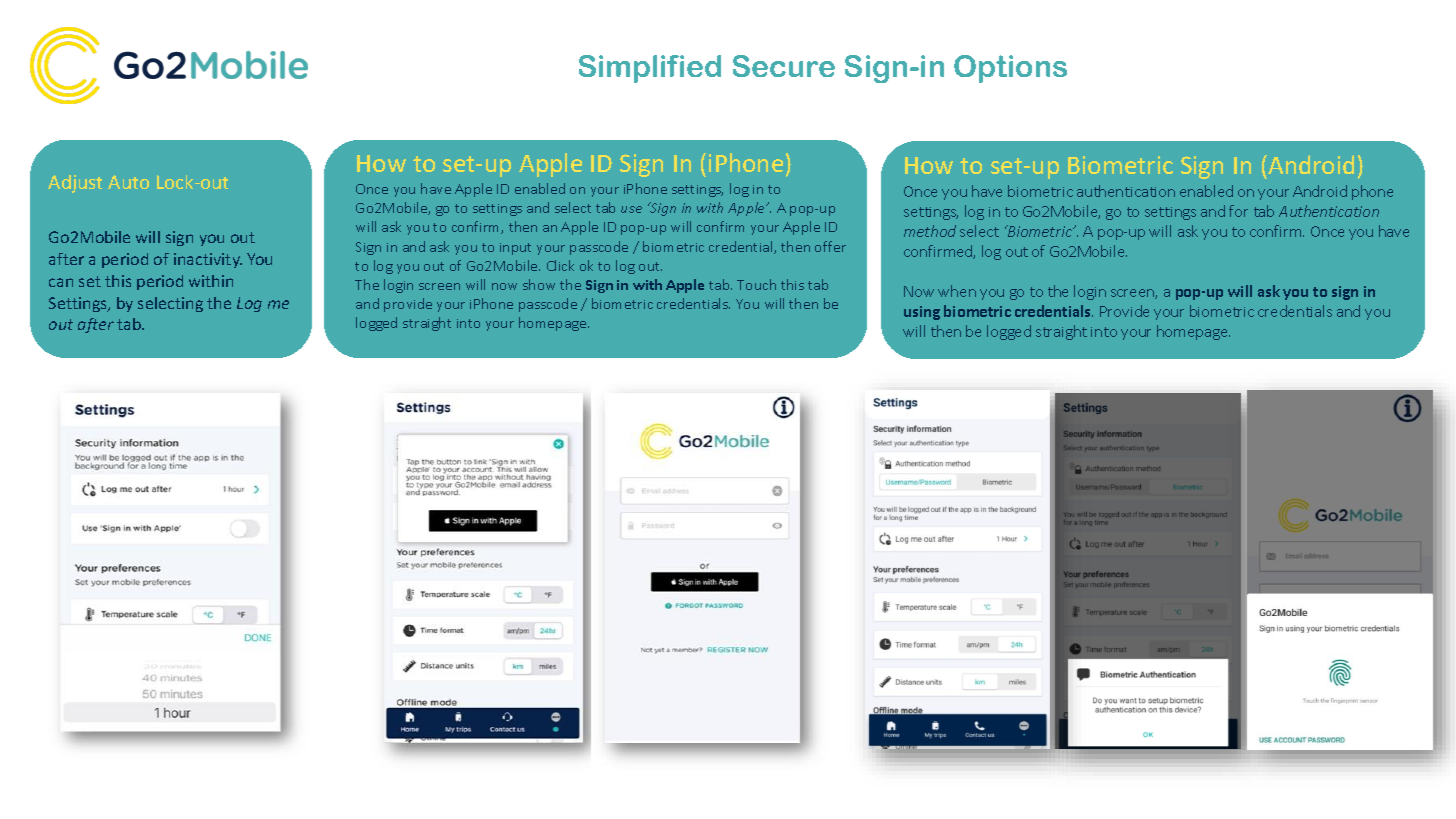  What do you see at coordinates (756, 284) in the document?
I see `Touch` at bounding box center [756, 284].
